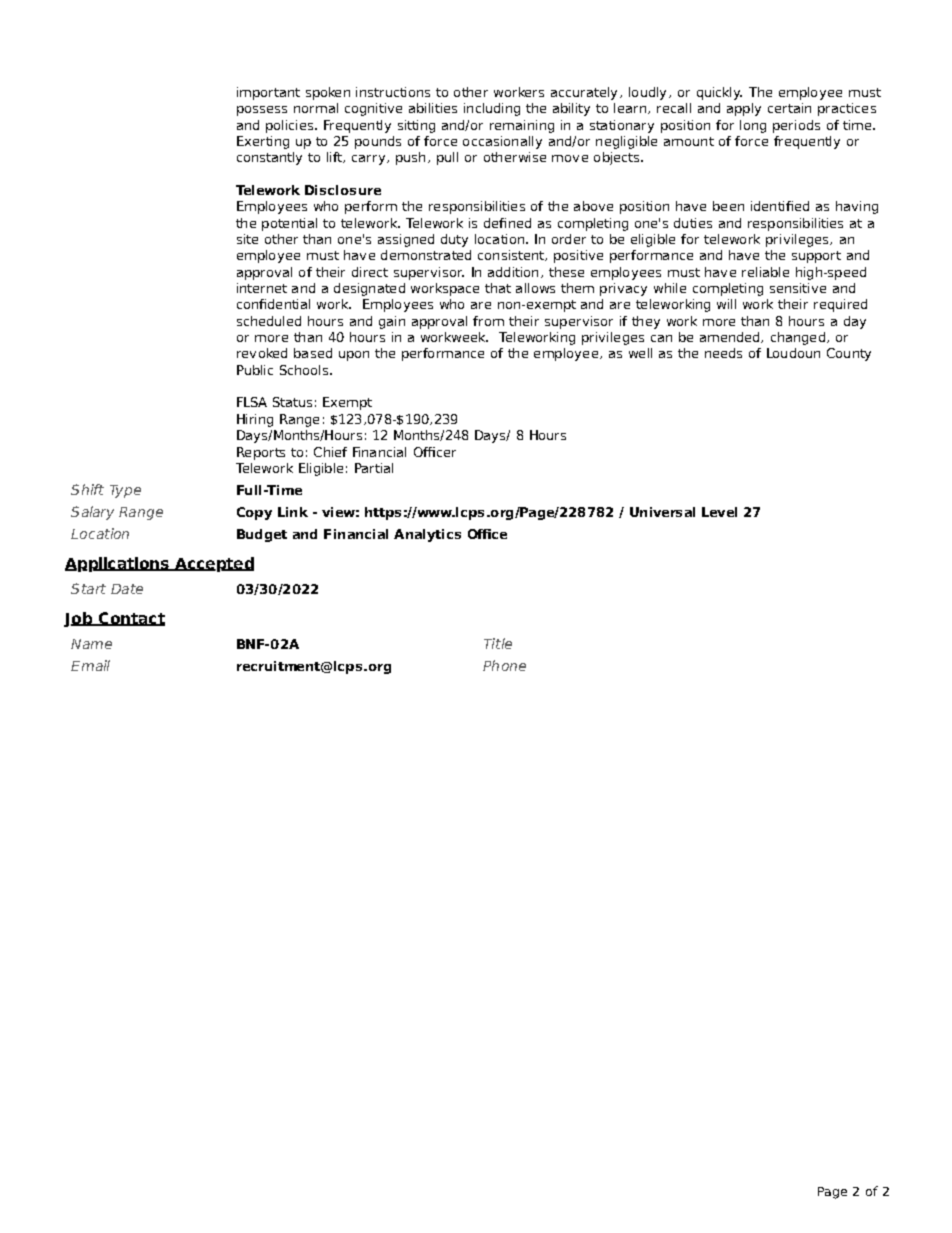 The height and width of the page is (1233, 952). I want to click on Public, so click(255, 370).
